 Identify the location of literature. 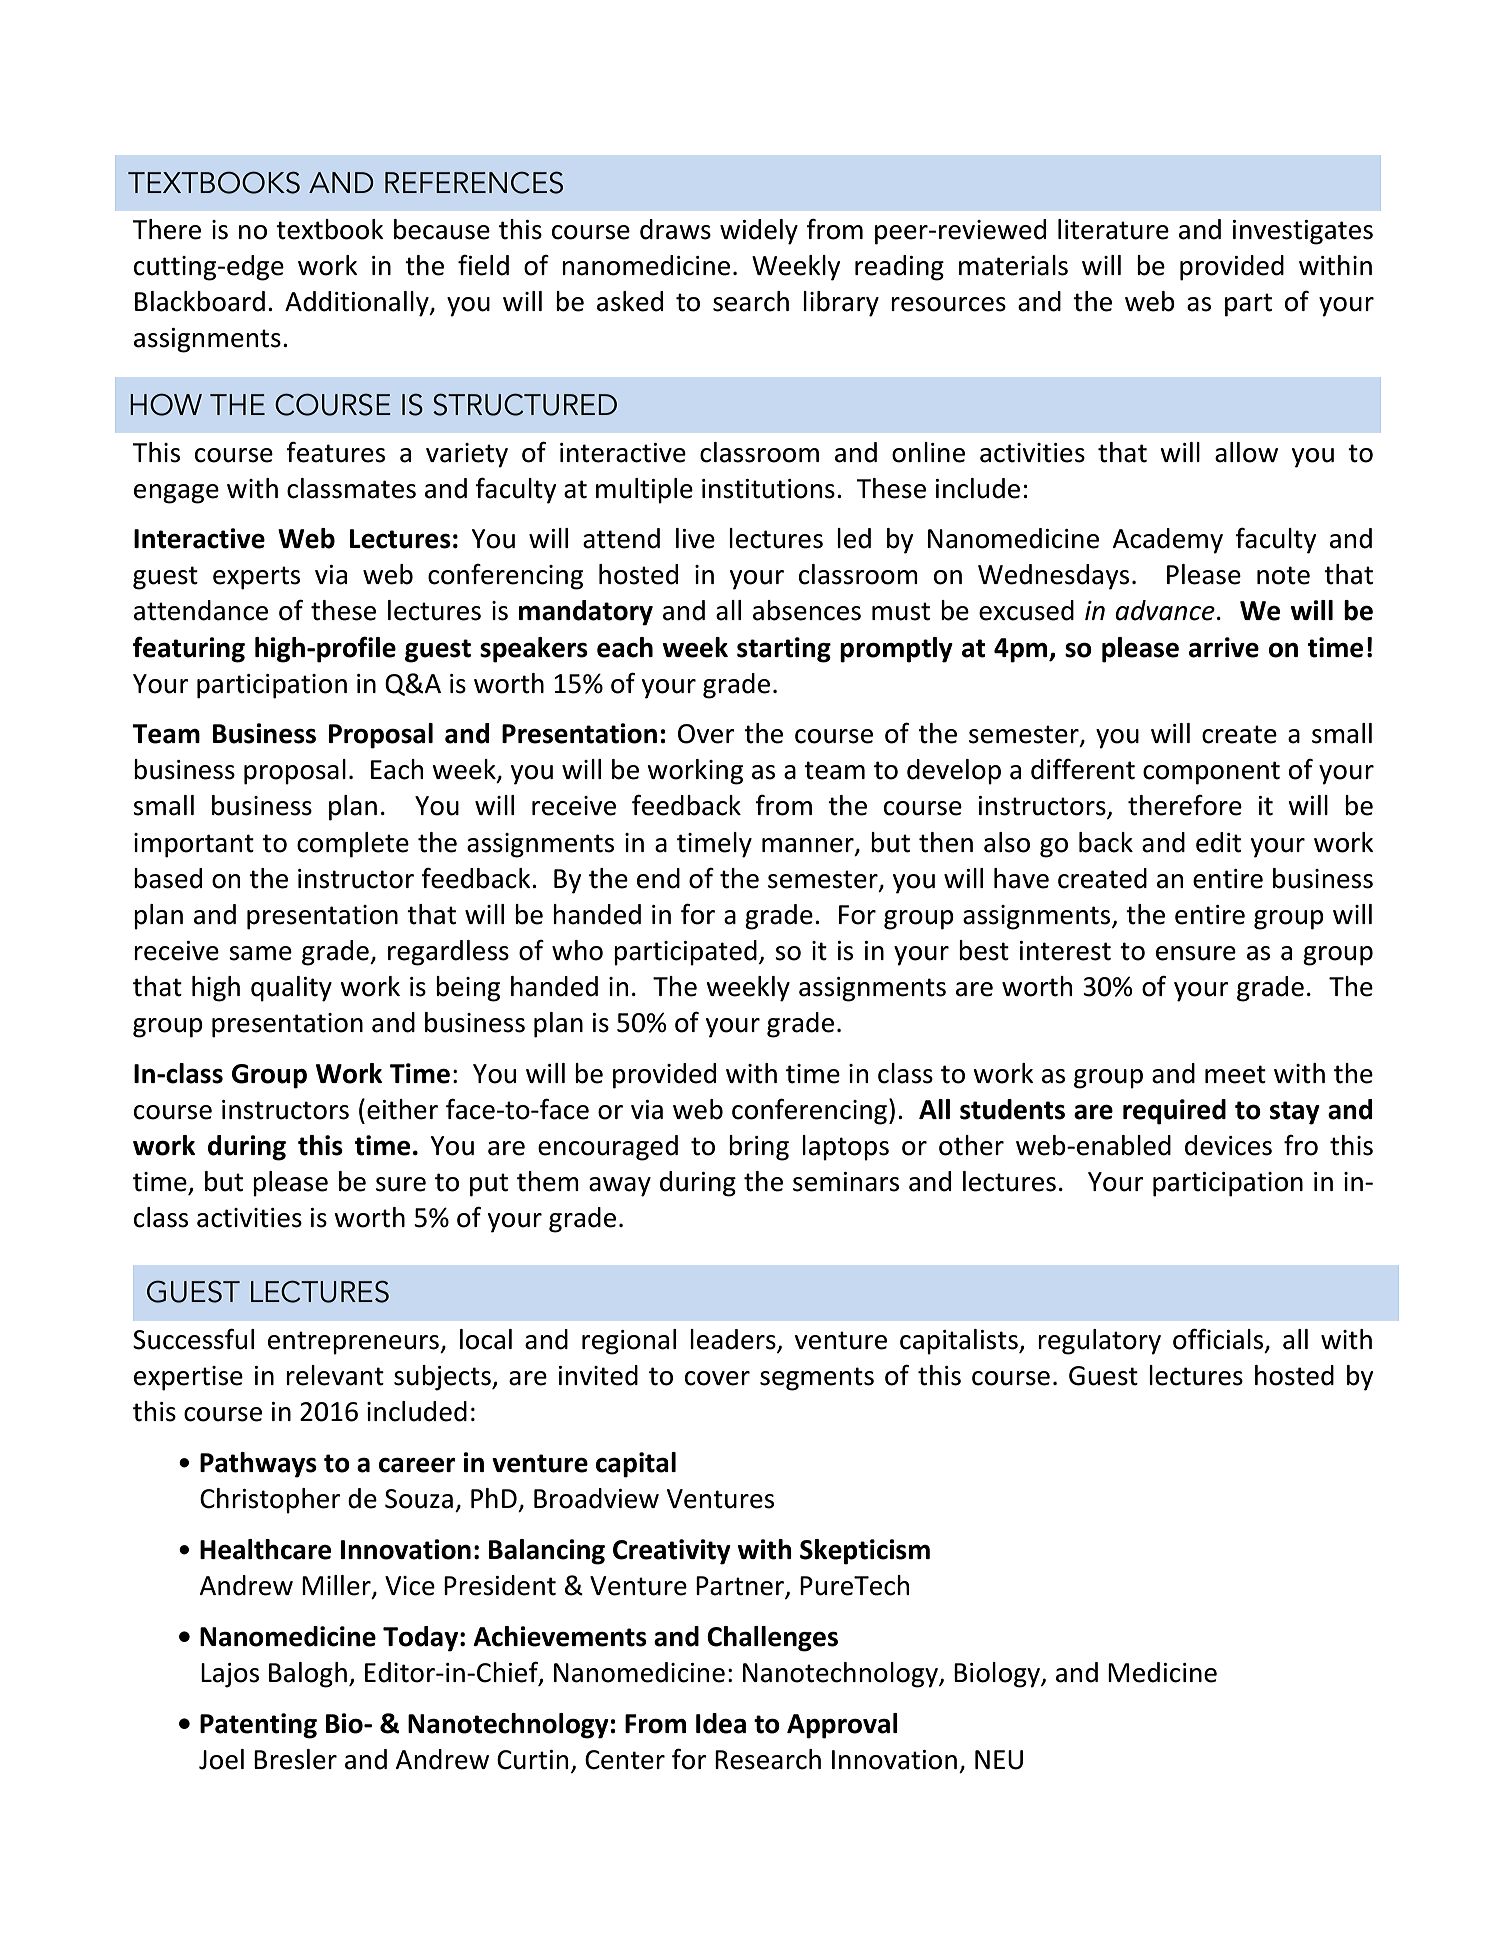
(1113, 229).
